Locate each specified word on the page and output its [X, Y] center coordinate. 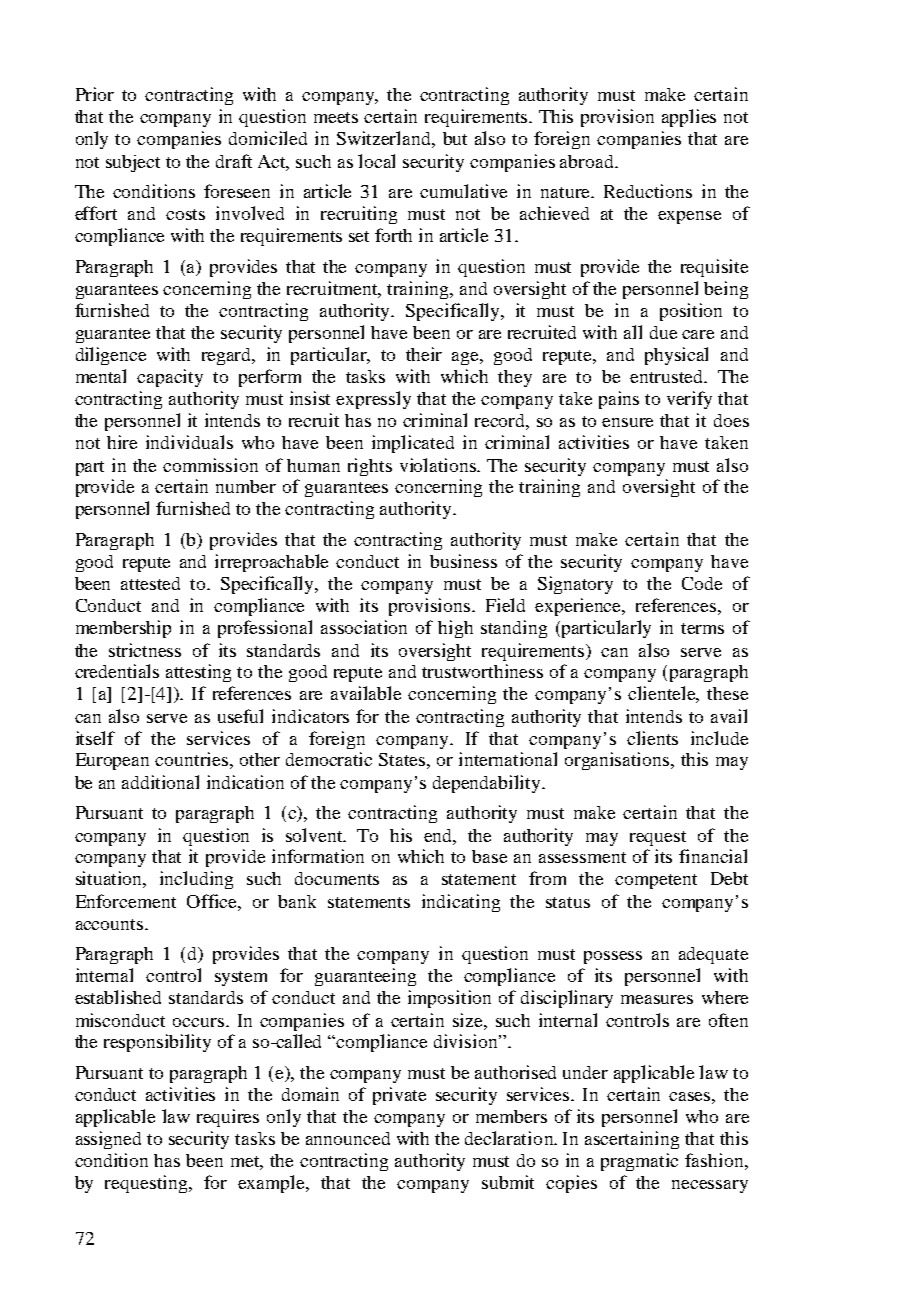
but [455, 138]
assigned [108, 1140]
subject [133, 163]
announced [348, 1138]
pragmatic [639, 1162]
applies [689, 118]
